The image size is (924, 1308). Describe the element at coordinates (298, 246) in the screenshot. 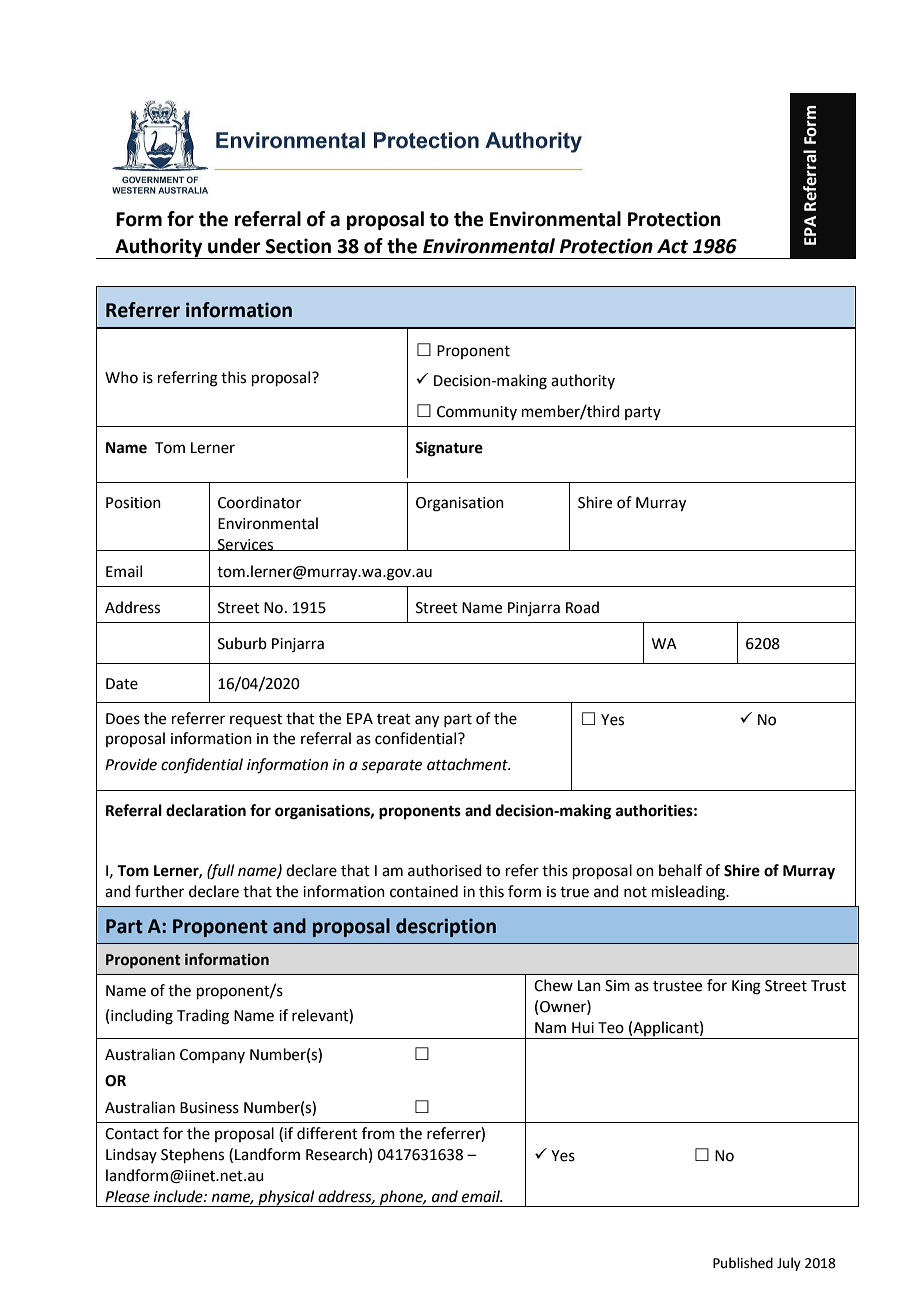

I see `Section` at that location.
